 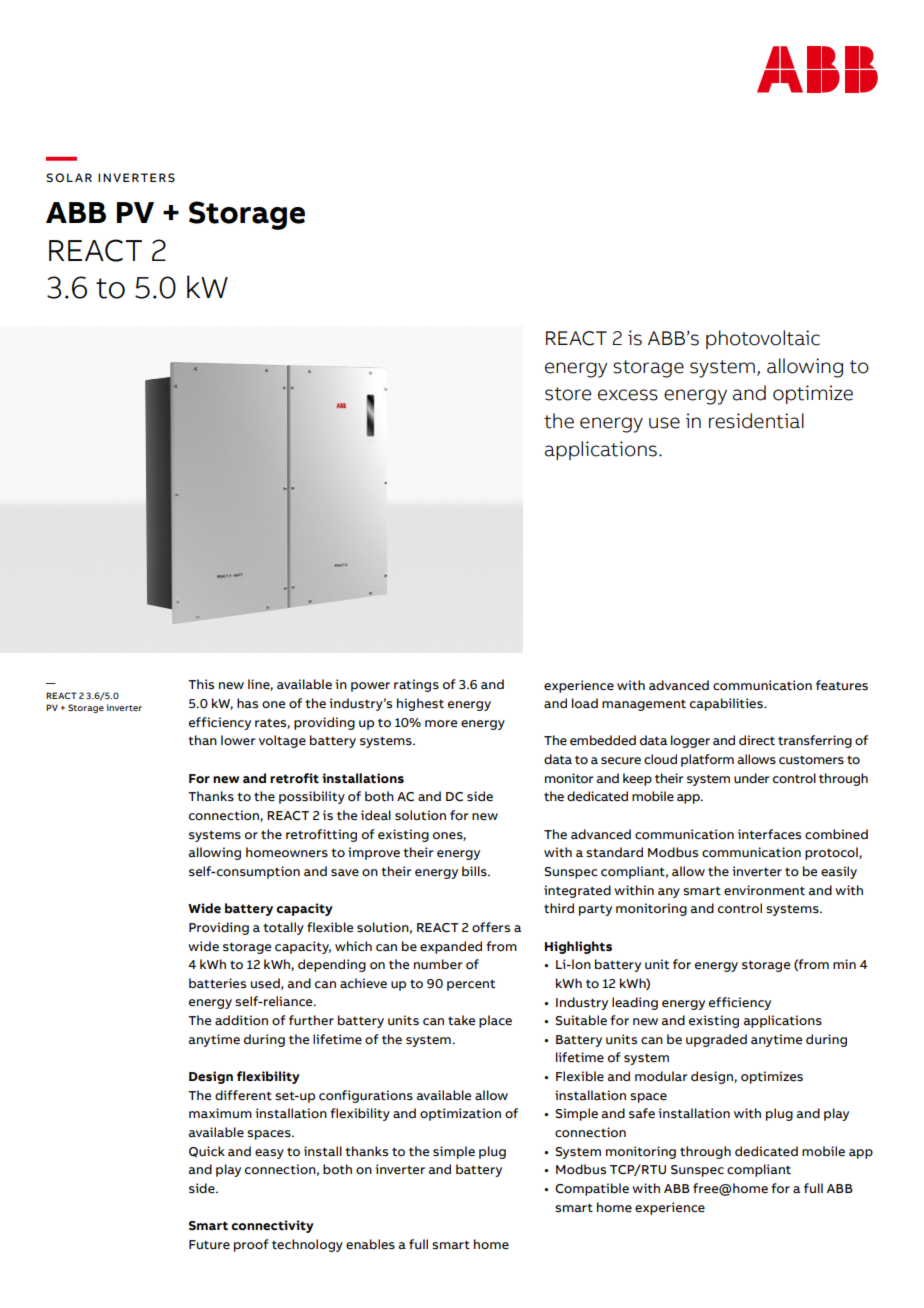 What do you see at coordinates (283, 928) in the screenshot?
I see `totally` at bounding box center [283, 928].
